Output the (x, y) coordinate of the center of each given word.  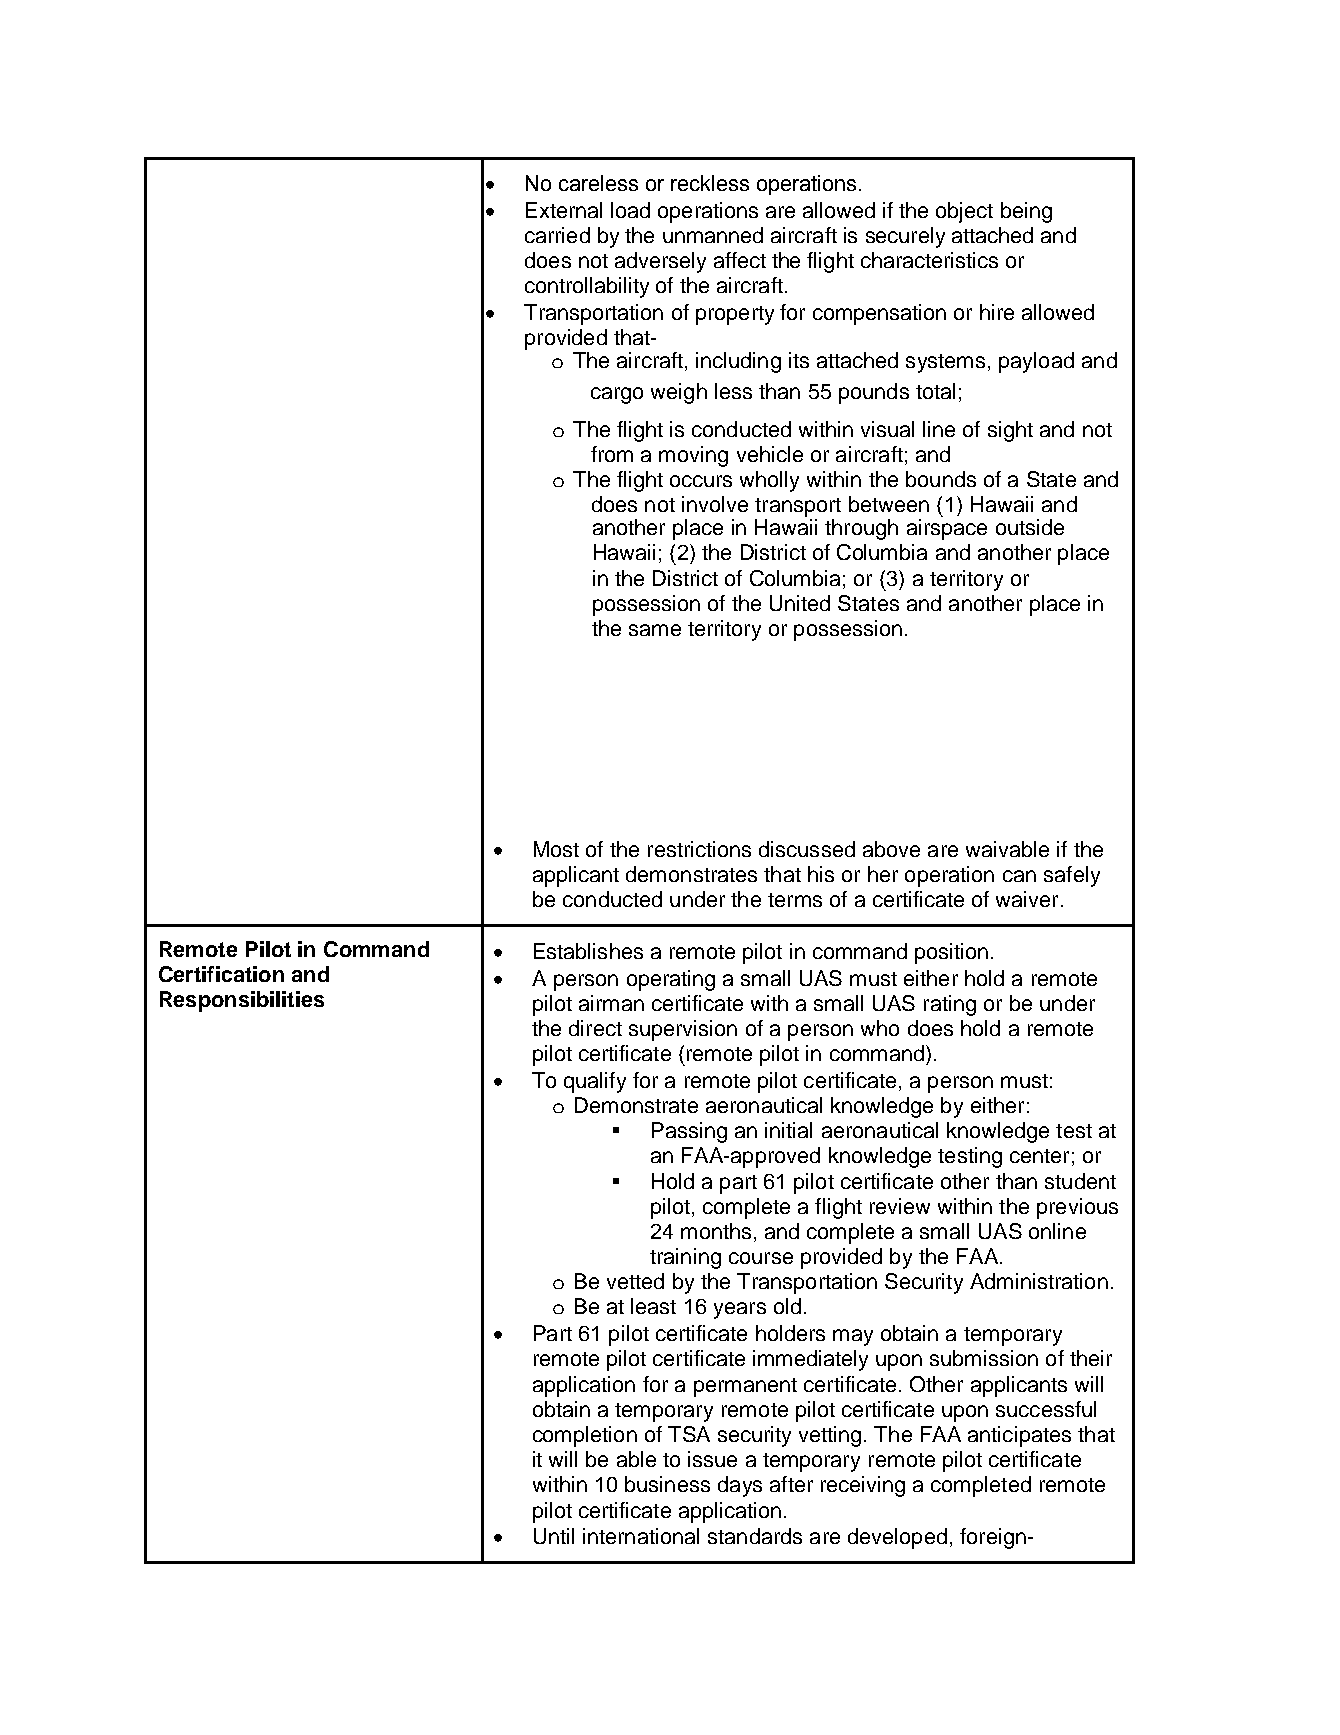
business (667, 1484)
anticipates (1019, 1436)
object (964, 212)
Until (554, 1536)
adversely (660, 262)
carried (557, 235)
